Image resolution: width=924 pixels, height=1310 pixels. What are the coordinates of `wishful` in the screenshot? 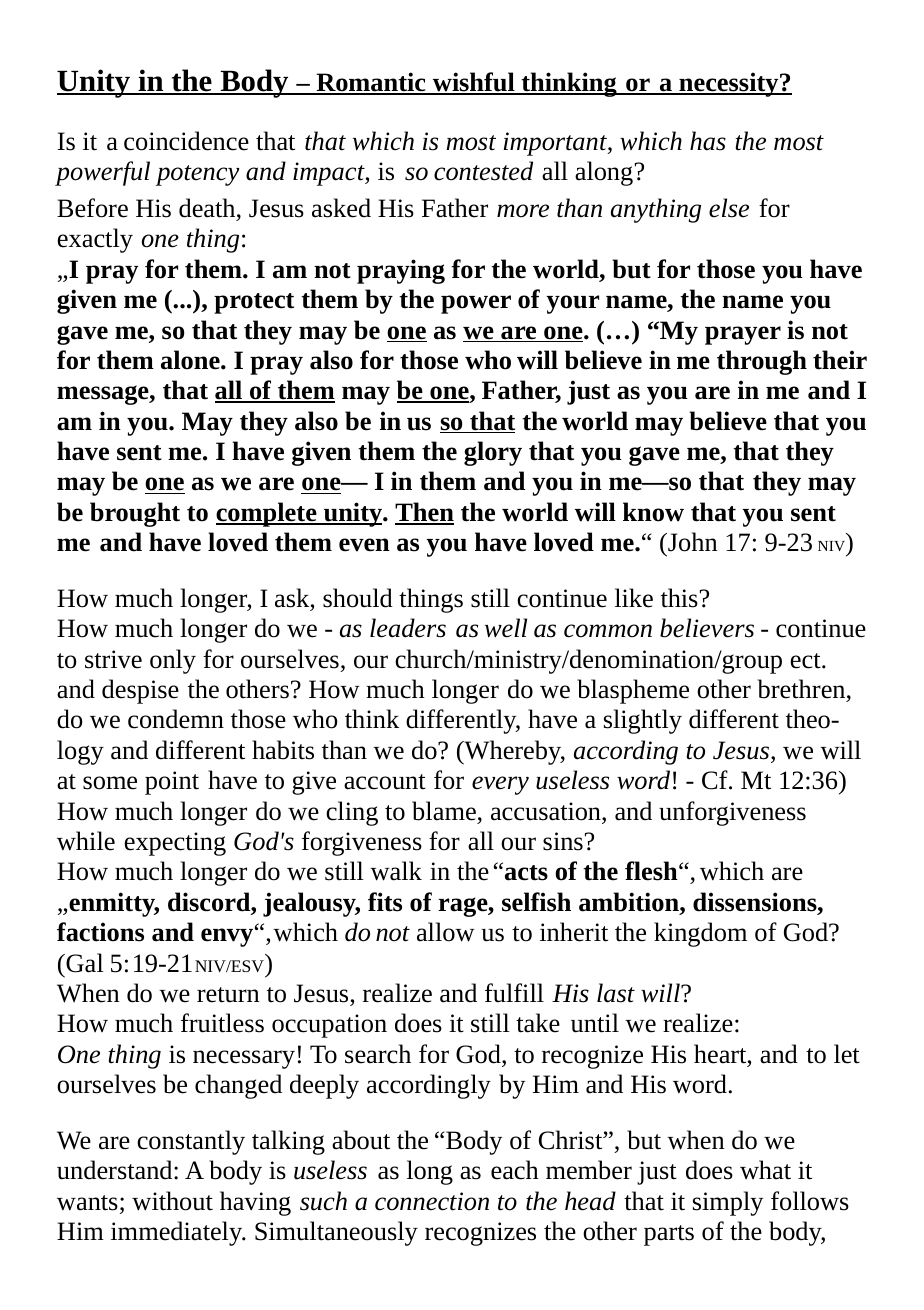 It's located at (474, 83).
